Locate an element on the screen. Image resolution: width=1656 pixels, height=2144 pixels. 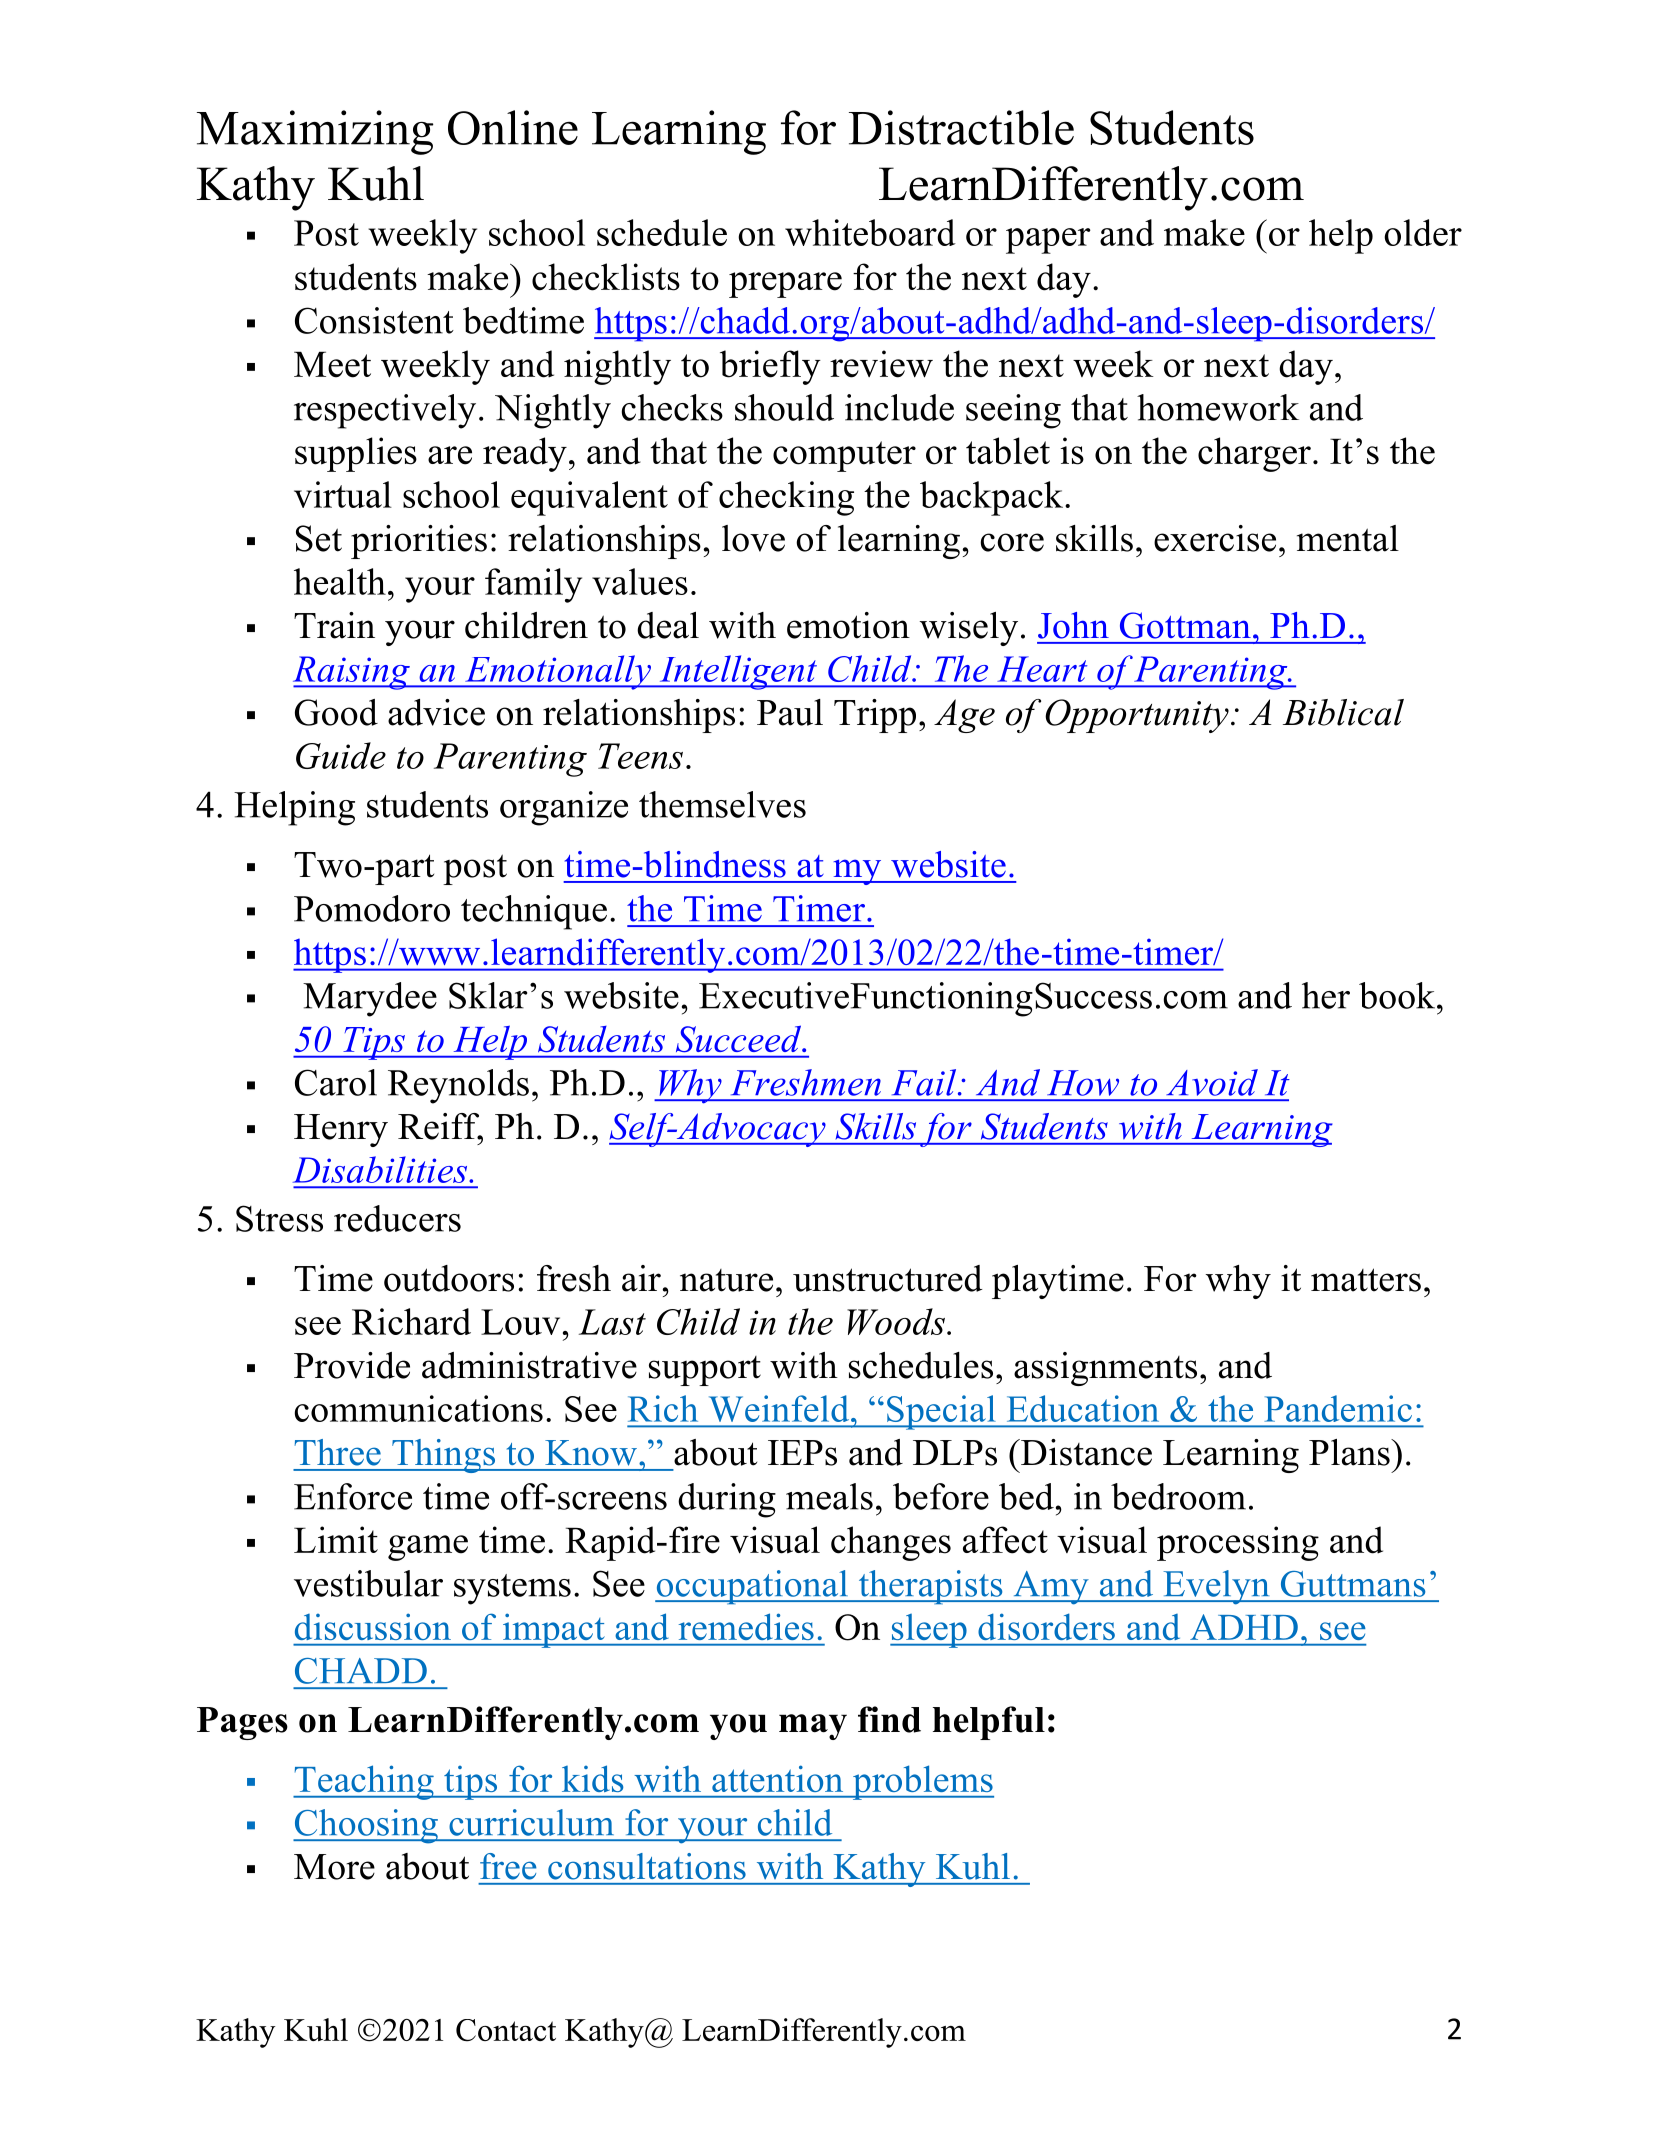
Pandemic is located at coordinates (1338, 1408).
